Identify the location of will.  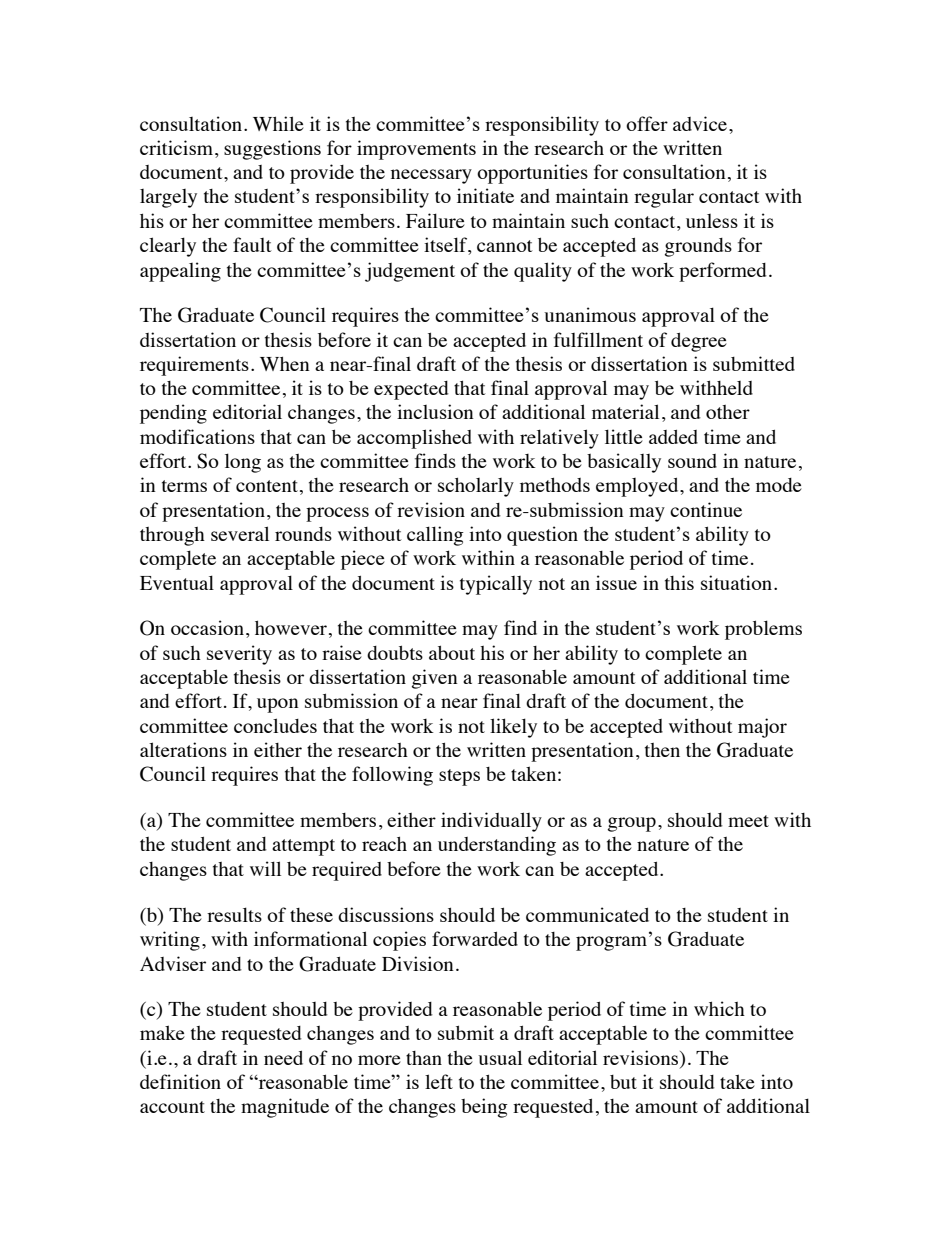
(265, 868).
